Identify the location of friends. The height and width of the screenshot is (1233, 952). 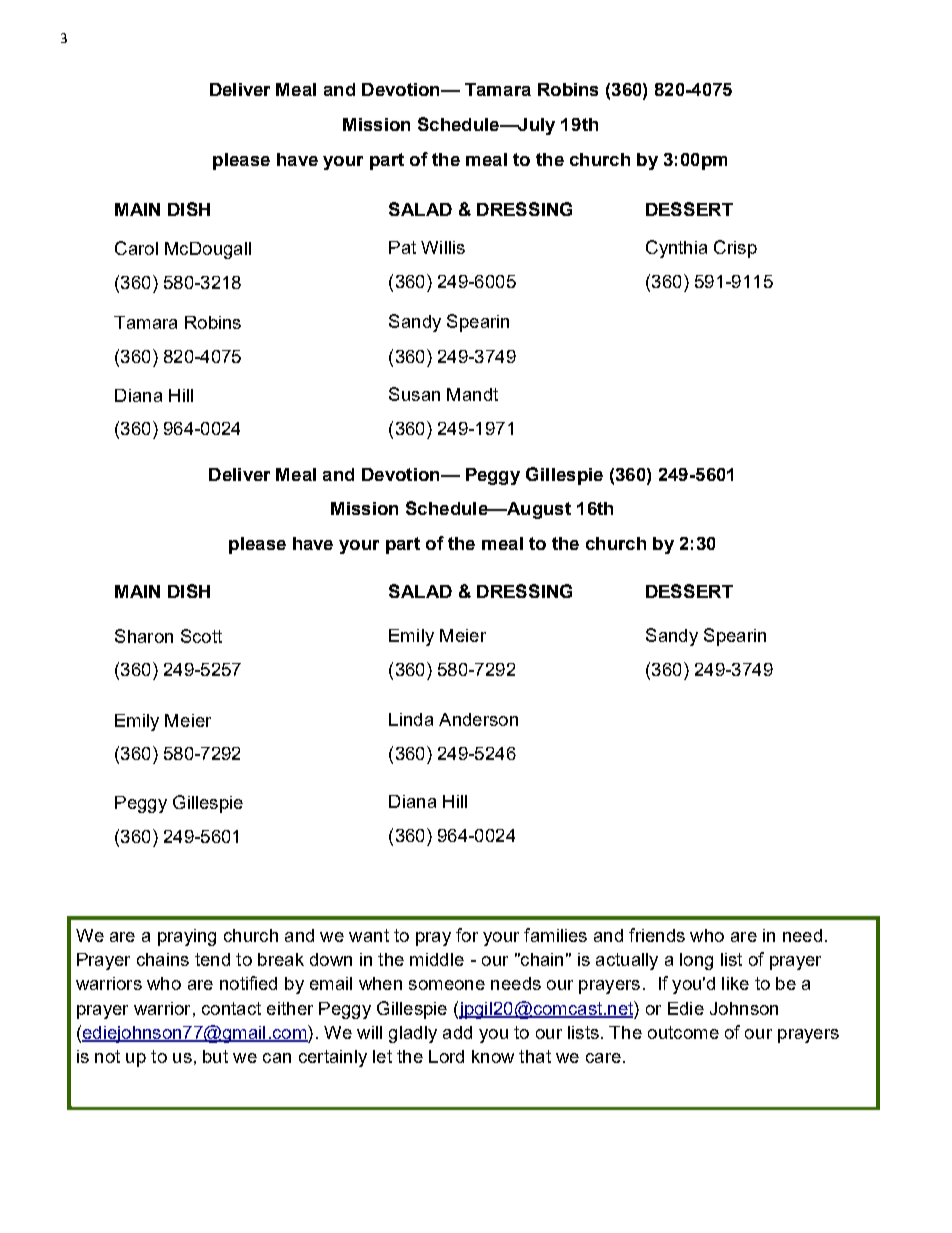
(657, 935).
